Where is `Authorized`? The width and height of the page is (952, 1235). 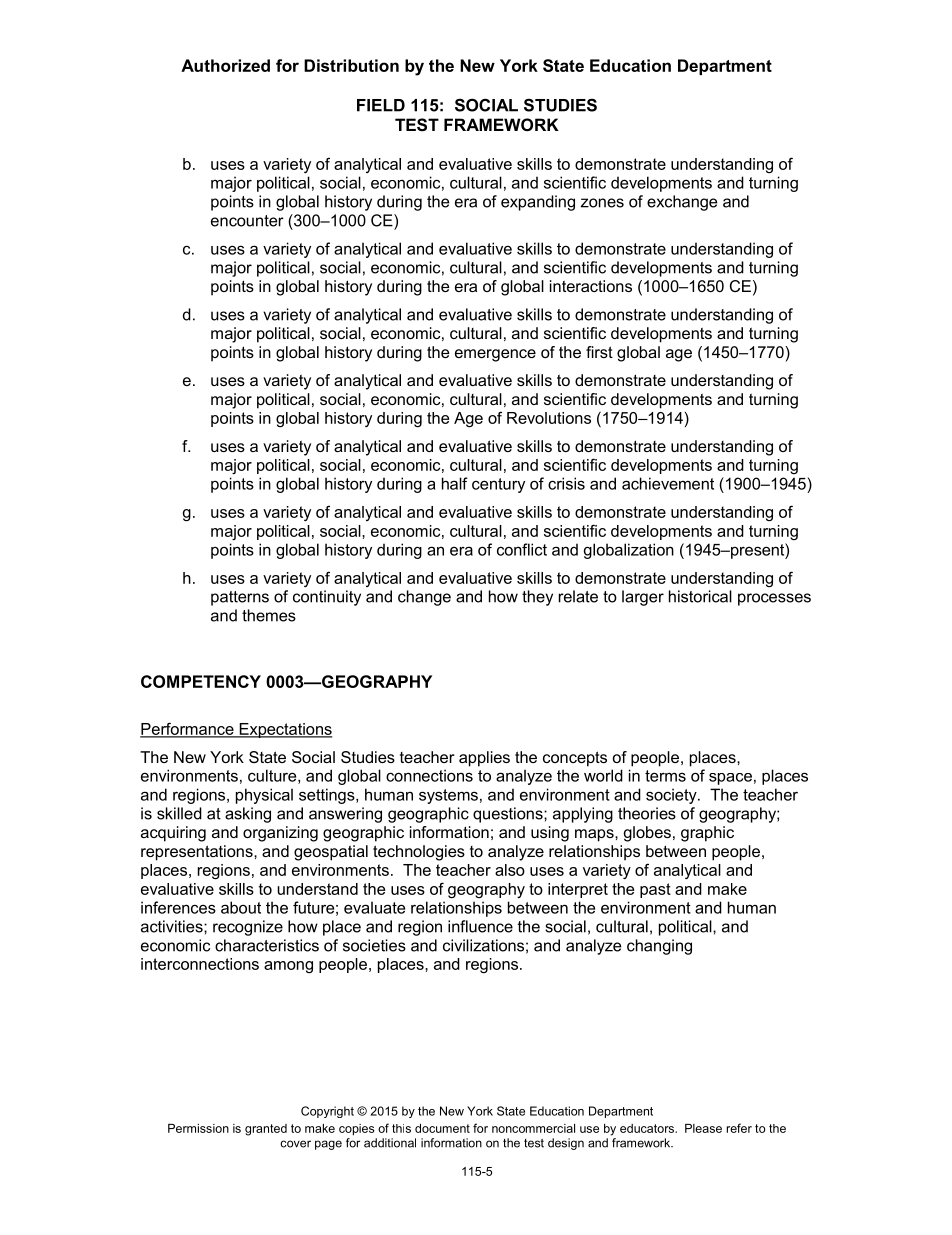
Authorized is located at coordinates (225, 65).
